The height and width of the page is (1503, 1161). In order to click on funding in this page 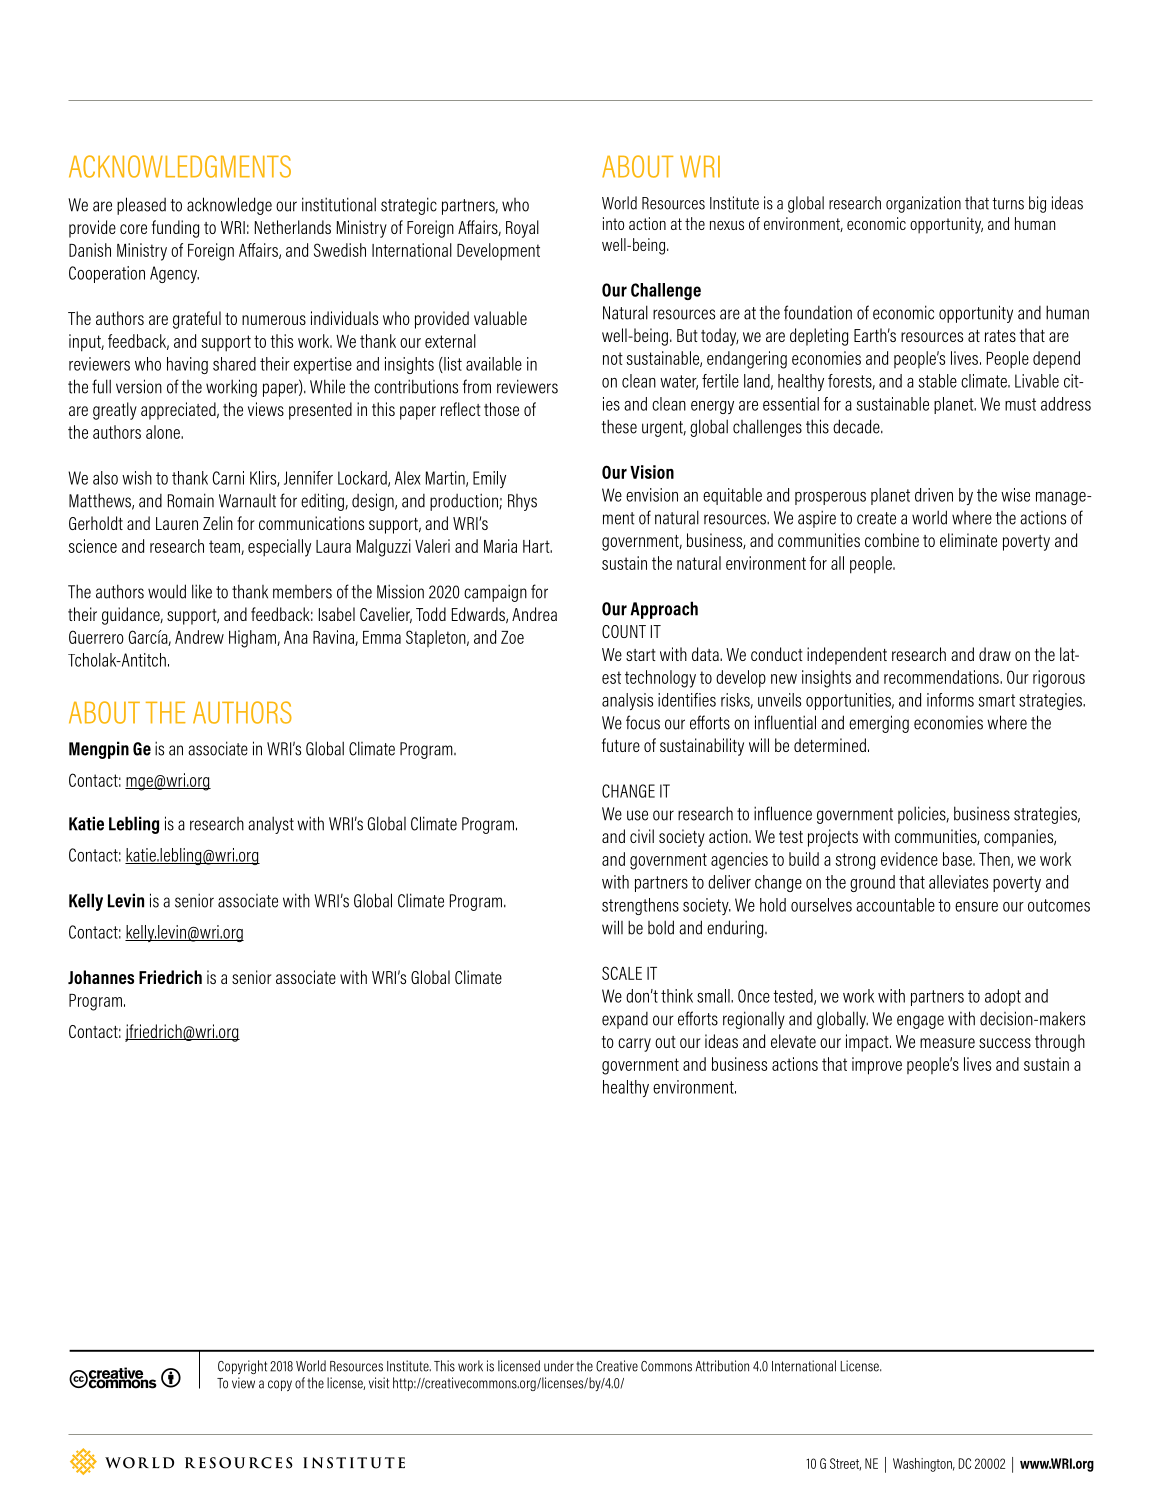, I will do `click(175, 229)`.
